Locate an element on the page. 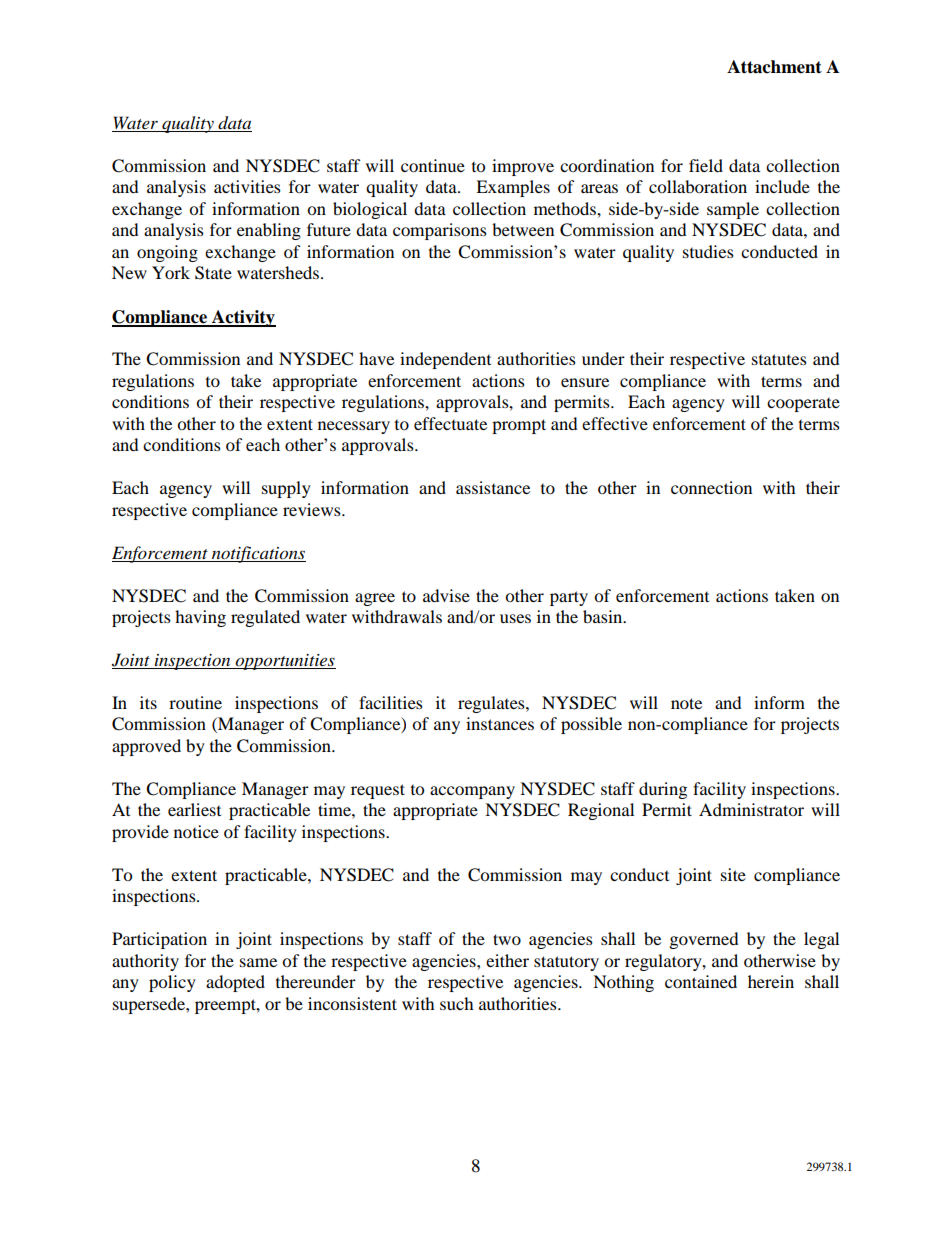  Attachment is located at coordinates (774, 67).
